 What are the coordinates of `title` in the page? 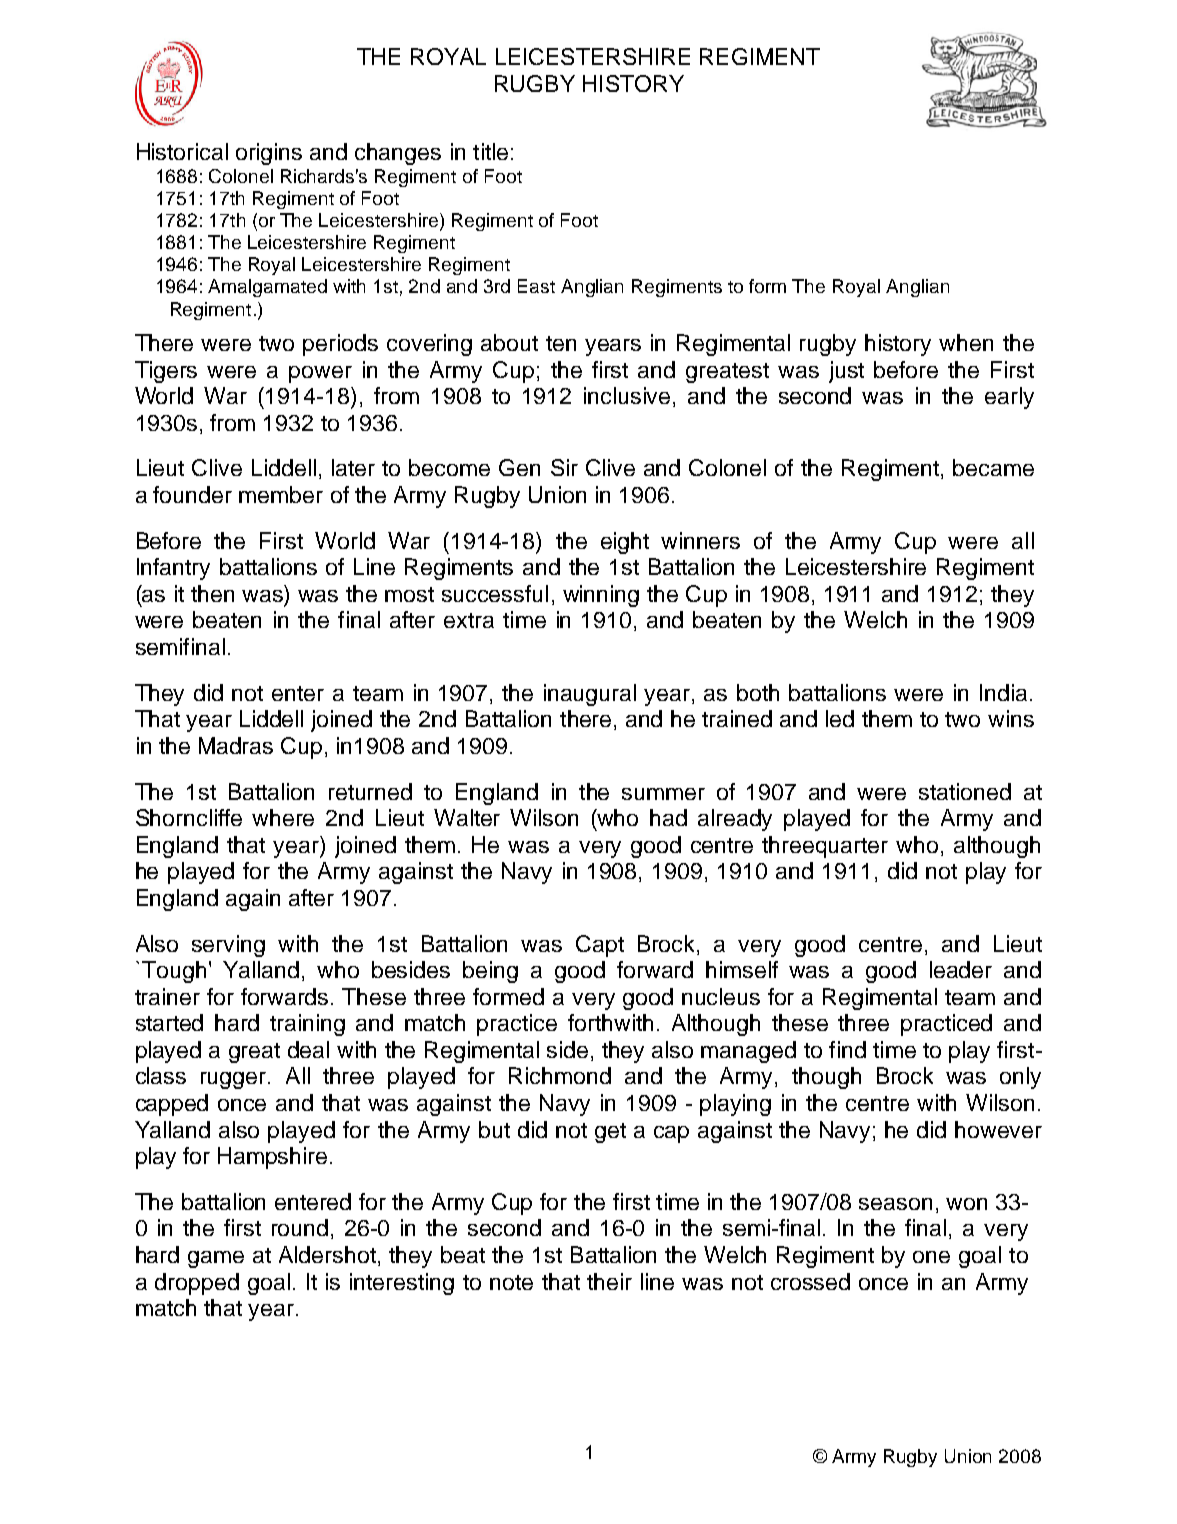 It's located at (490, 151).
